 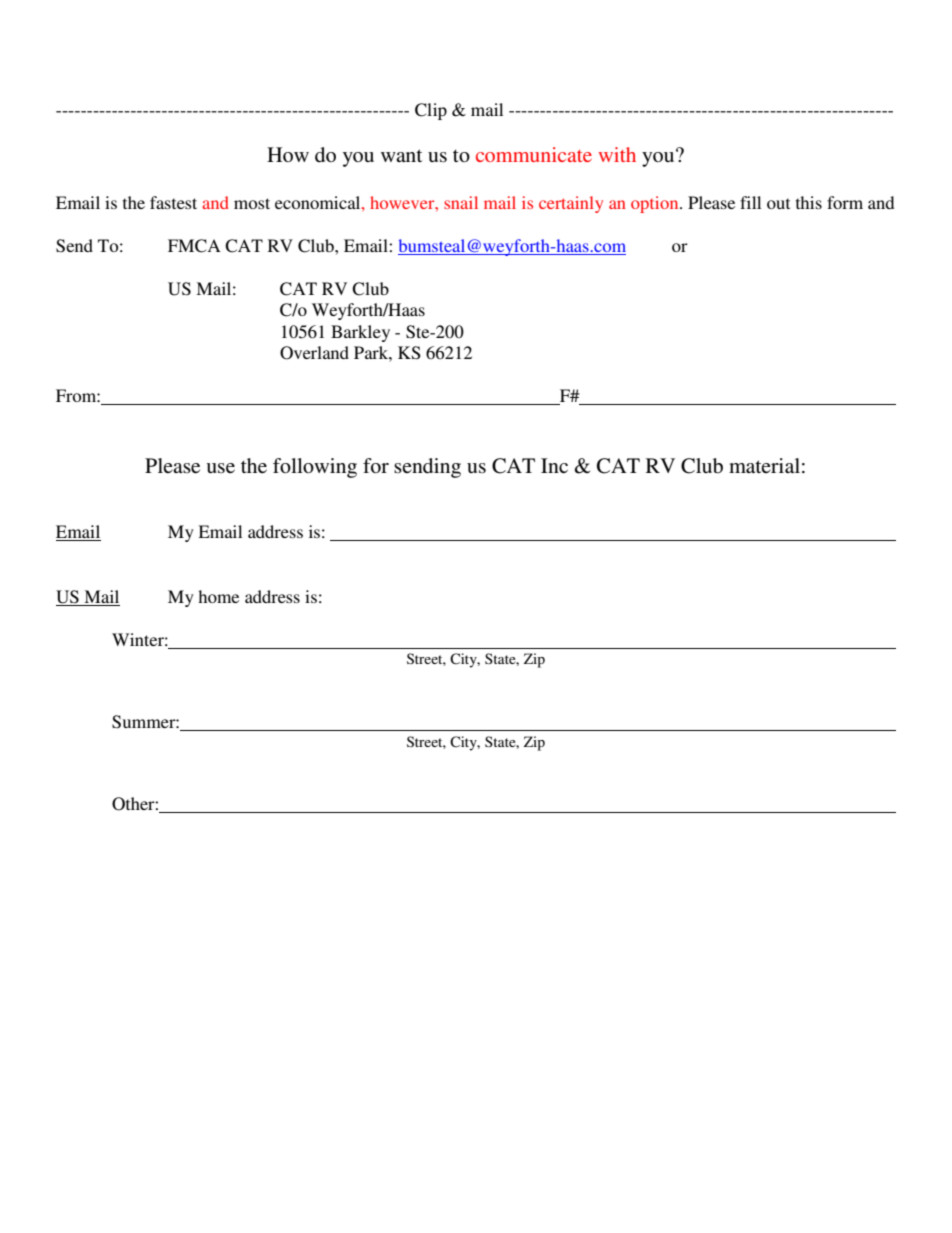 What do you see at coordinates (461, 202) in the screenshot?
I see `snail` at bounding box center [461, 202].
